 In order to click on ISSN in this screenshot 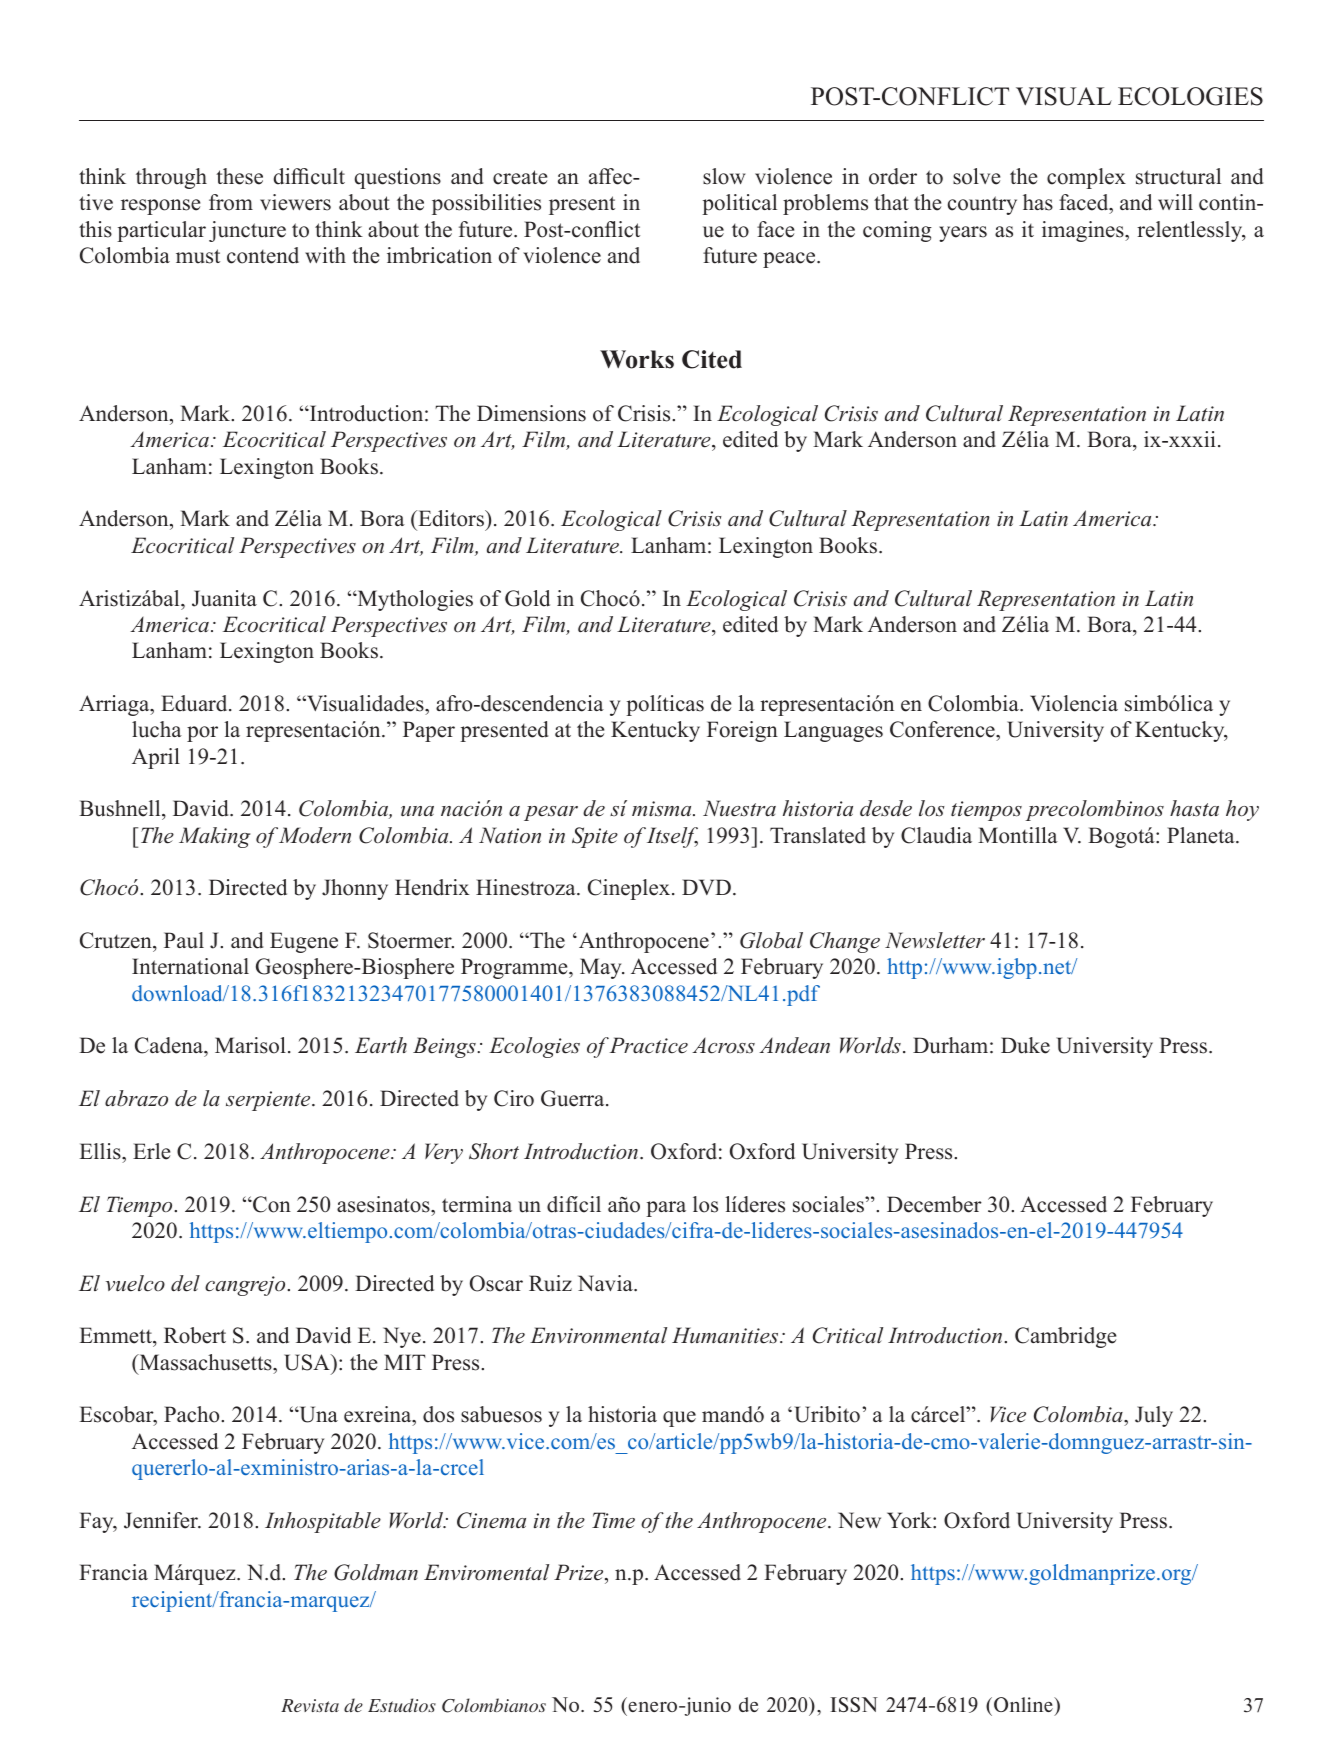, I will do `click(854, 1704)`.
